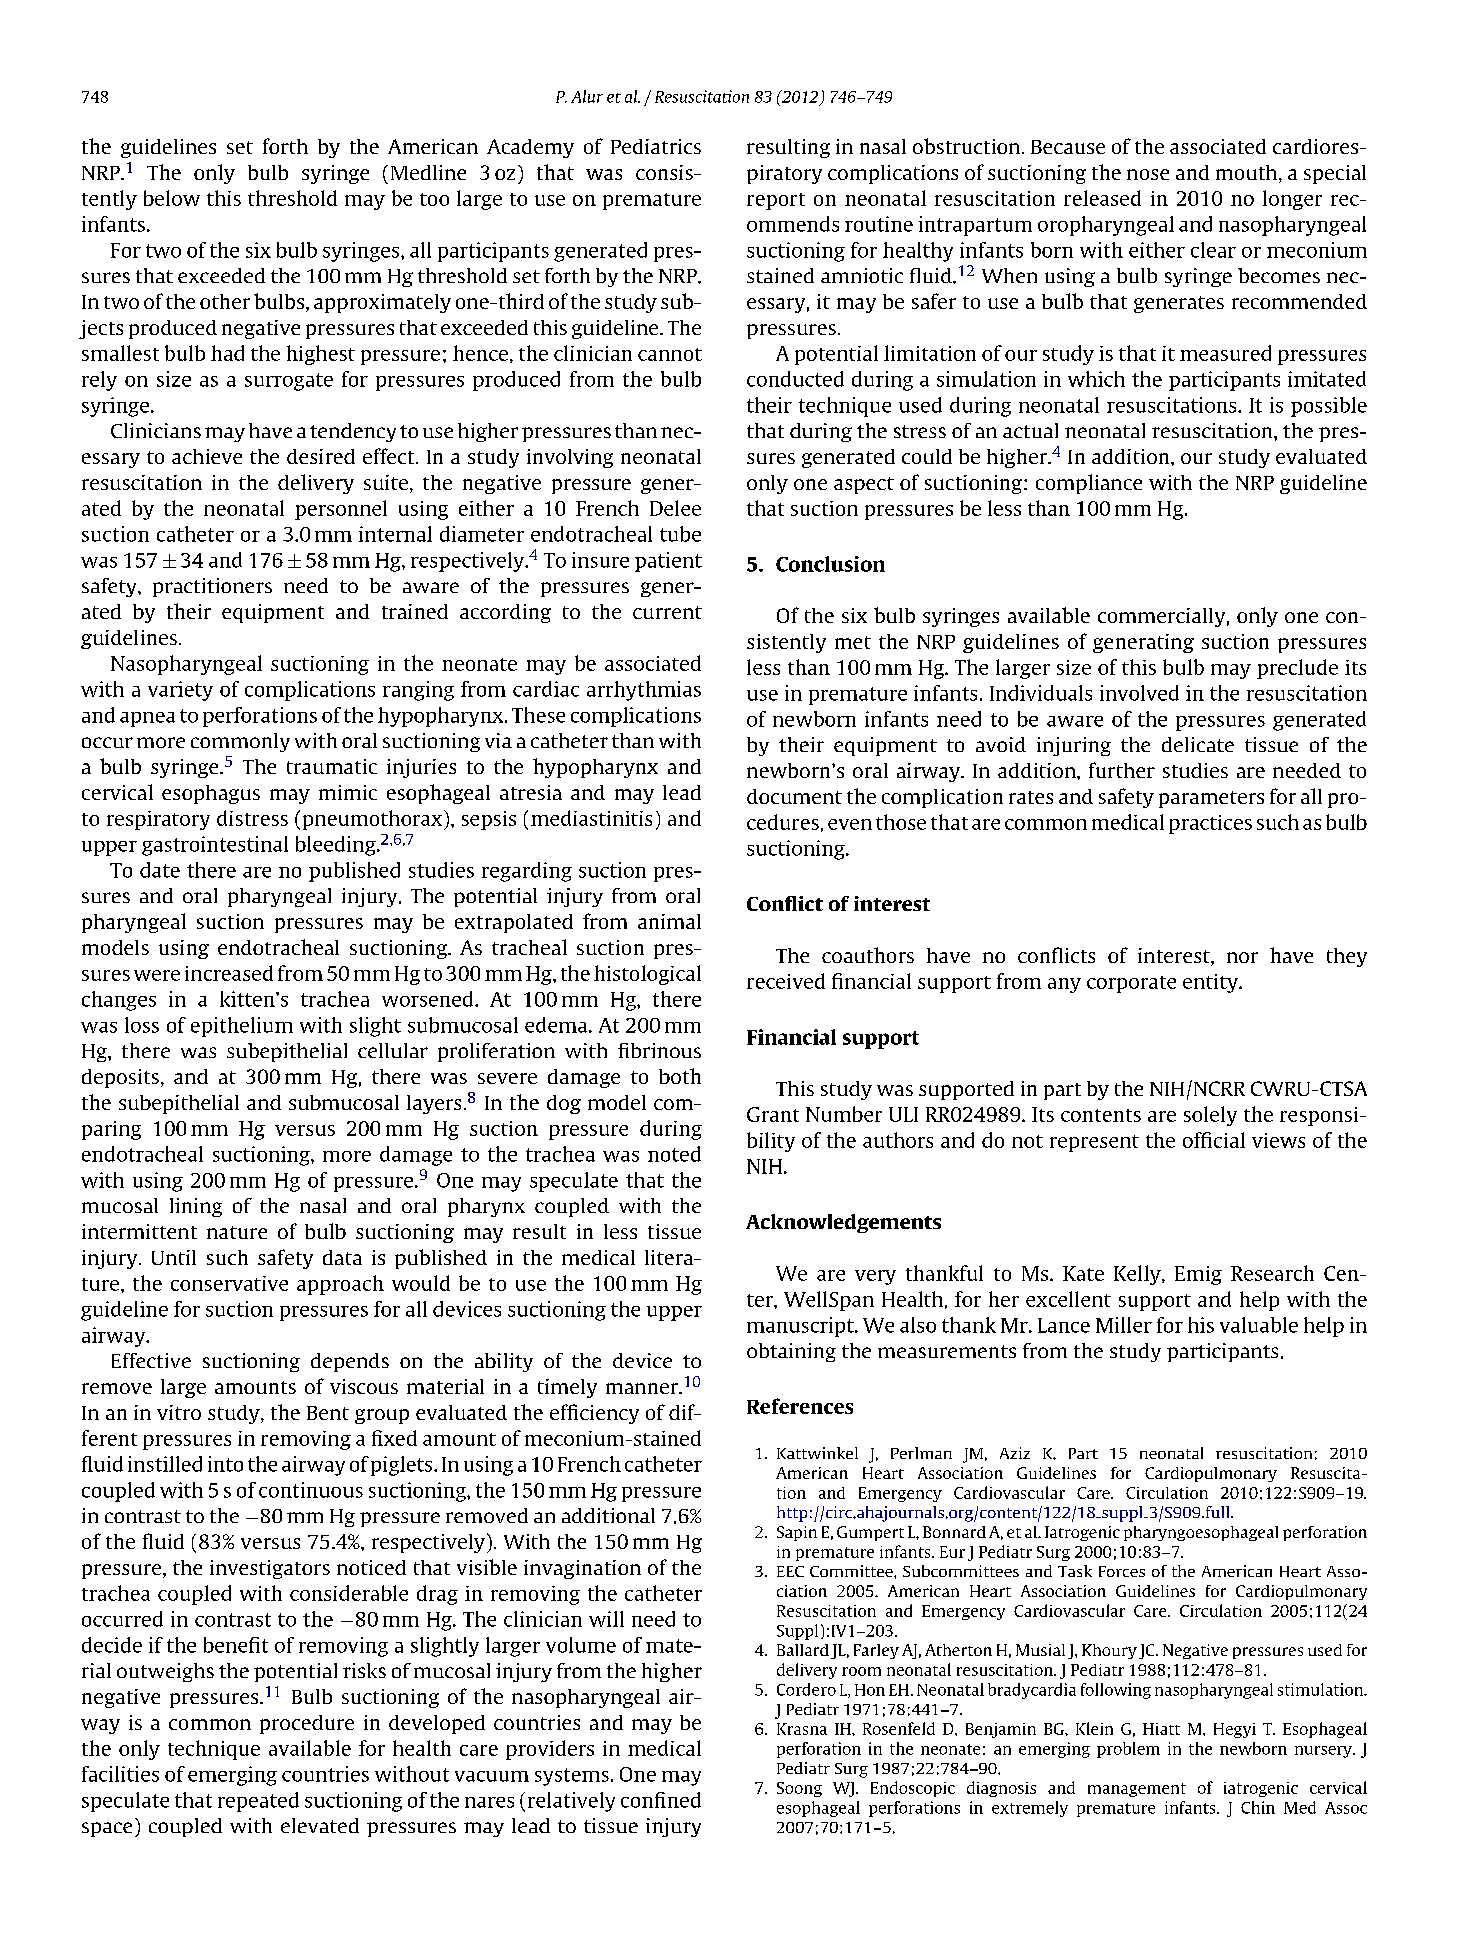 The height and width of the page is (1960, 1470). Describe the element at coordinates (1148, 174) in the page. I see `nose` at that location.
